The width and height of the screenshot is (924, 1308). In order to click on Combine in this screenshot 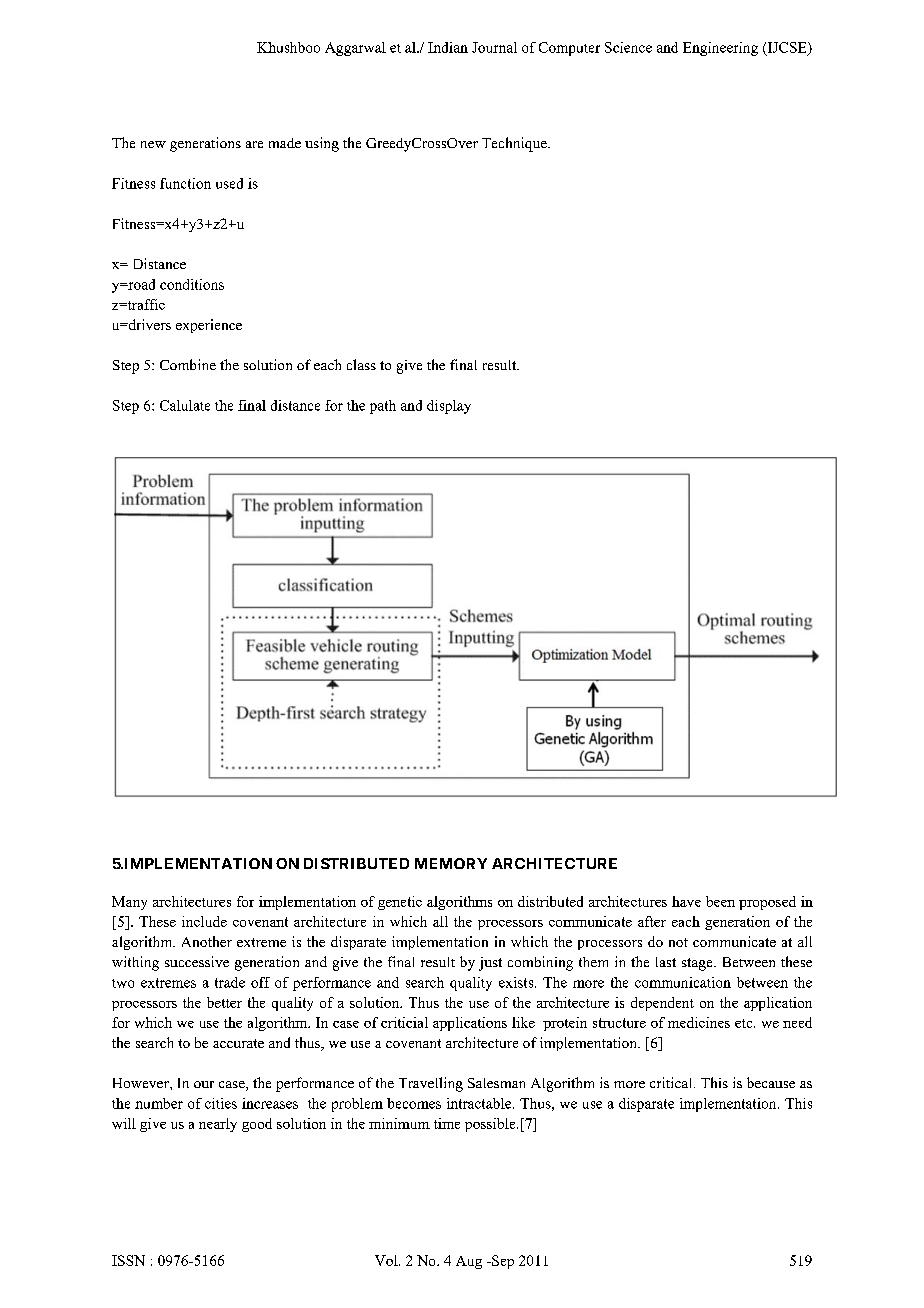, I will do `click(188, 364)`.
